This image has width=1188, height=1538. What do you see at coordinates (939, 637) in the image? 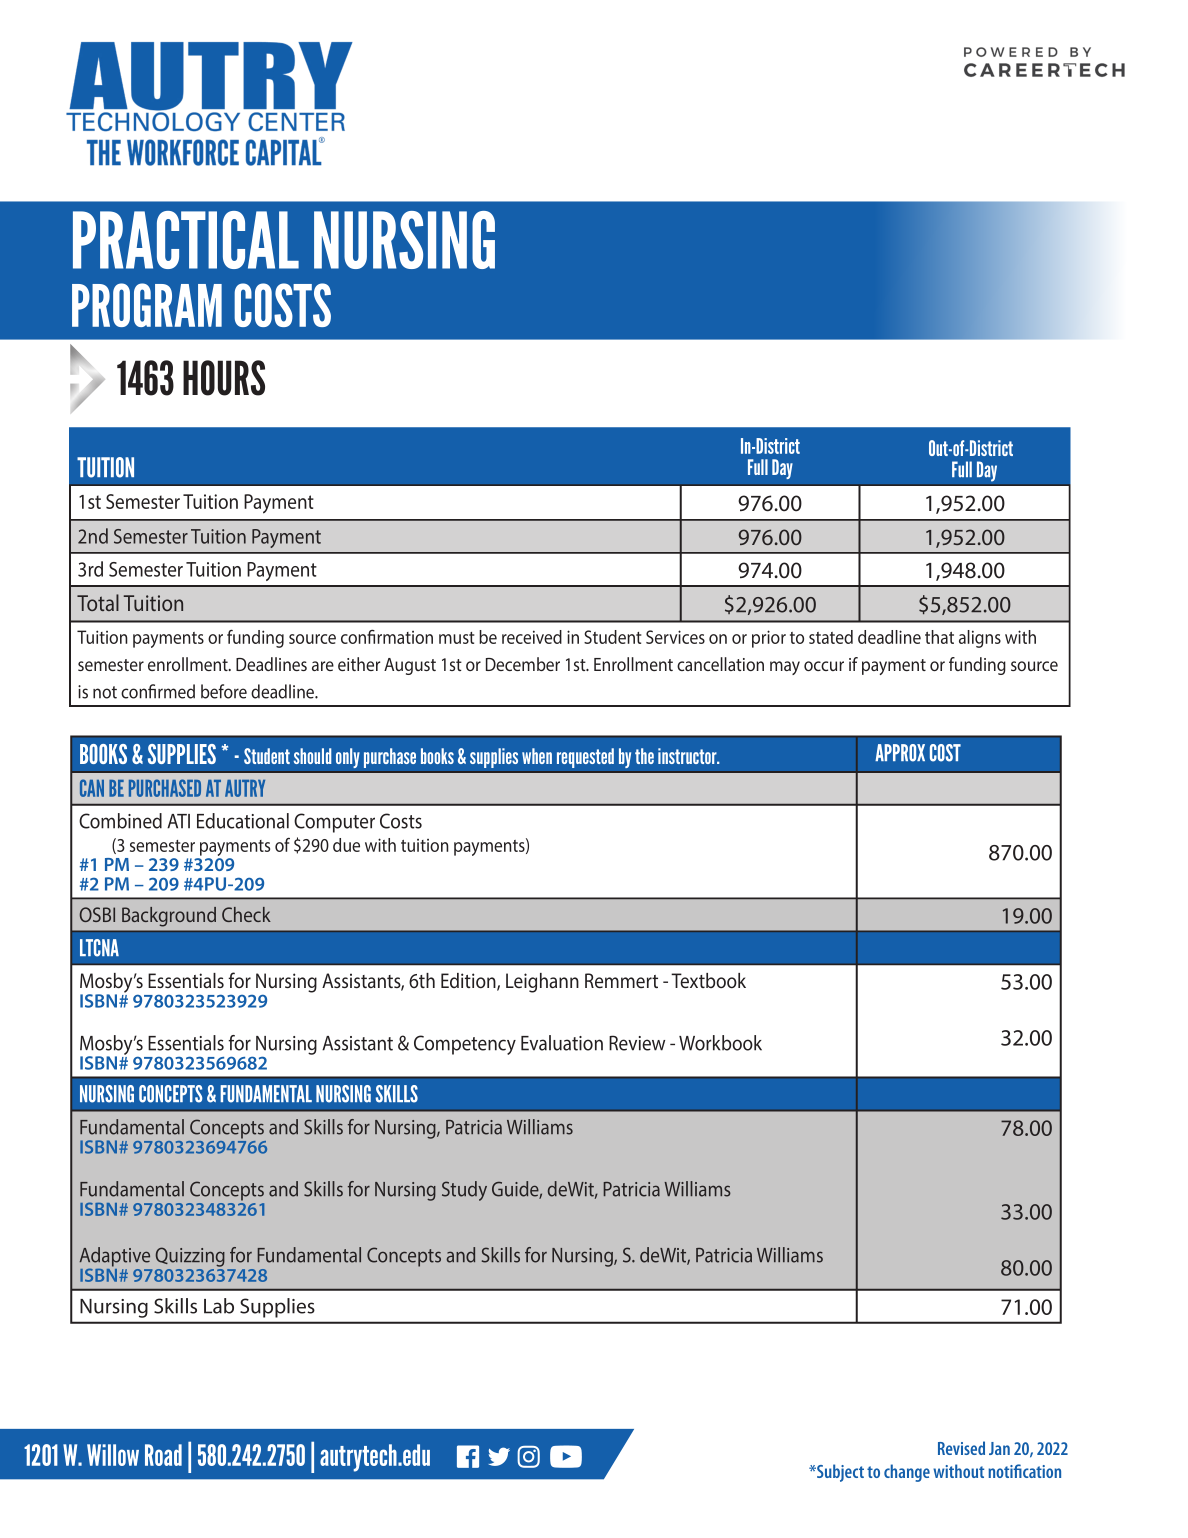
I see `that` at bounding box center [939, 637].
